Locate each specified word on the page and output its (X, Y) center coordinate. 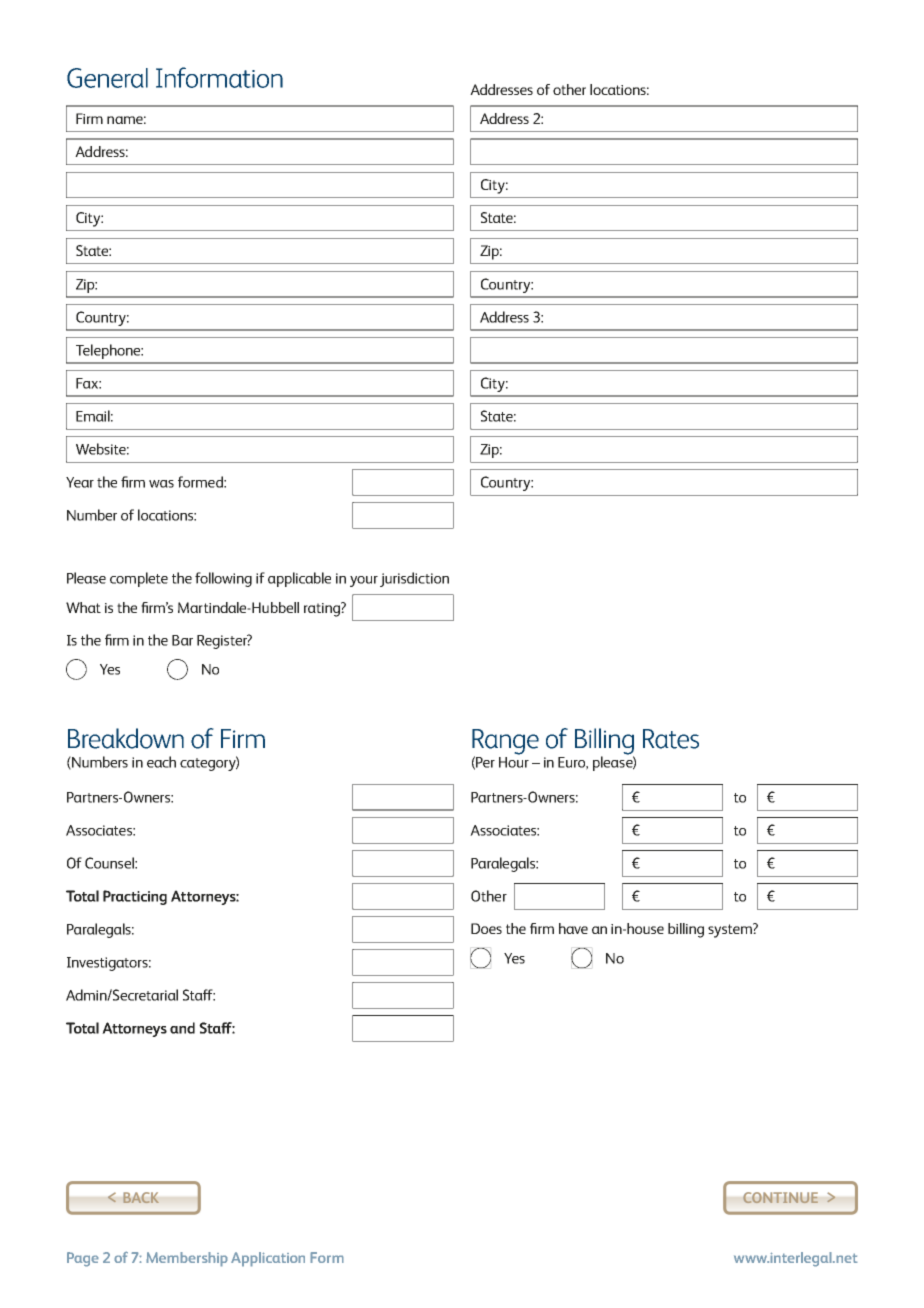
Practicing (135, 897)
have (573, 928)
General (107, 78)
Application (268, 1259)
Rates (671, 739)
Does (486, 928)
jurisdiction (413, 579)
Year (80, 482)
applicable (299, 579)
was (161, 484)
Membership (187, 1259)
